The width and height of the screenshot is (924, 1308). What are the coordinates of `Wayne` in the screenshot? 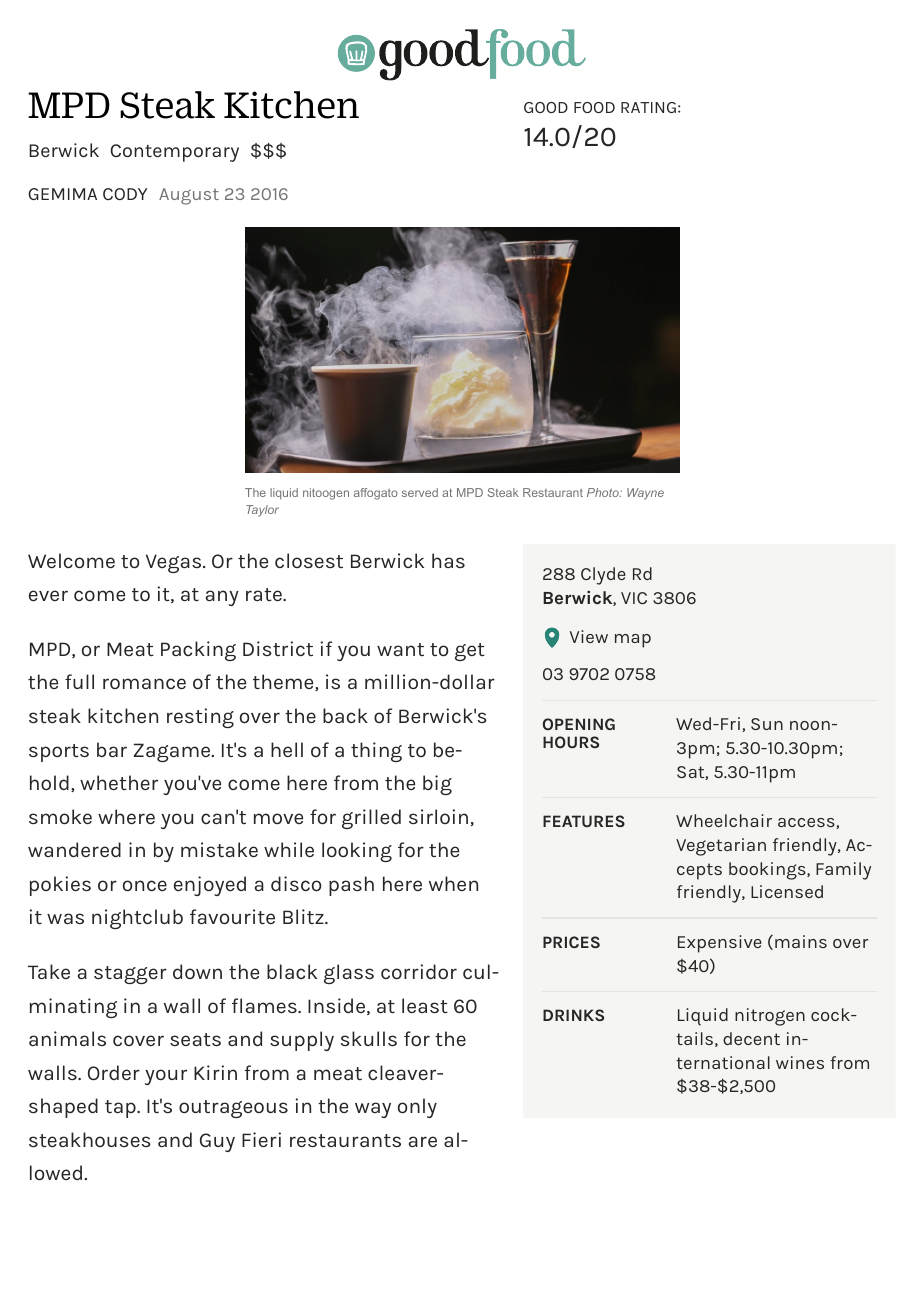 It's located at (645, 494).
